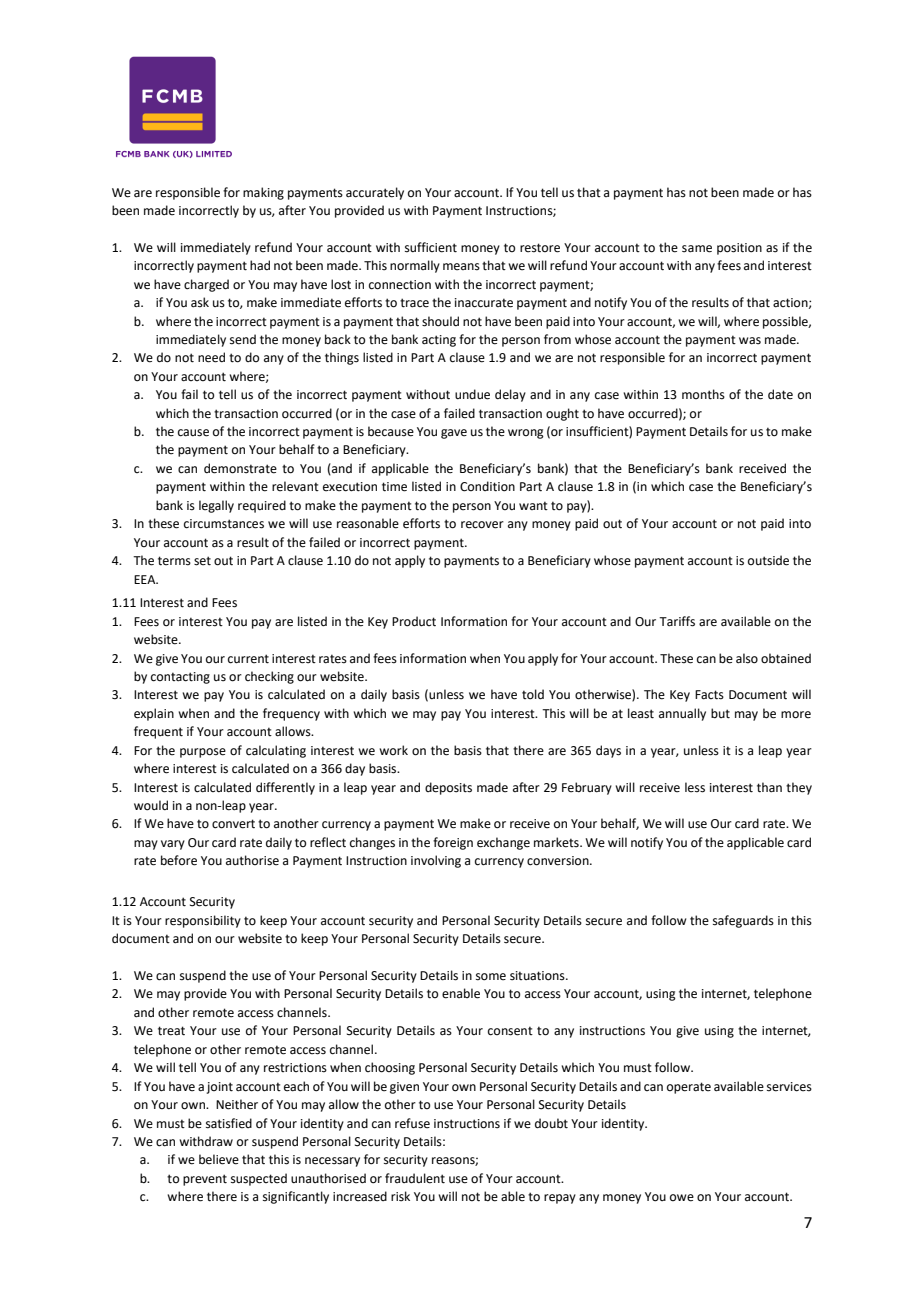 This page has height=1308, width=924. What do you see at coordinates (743, 921) in the page?
I see `safeguards` at bounding box center [743, 921].
